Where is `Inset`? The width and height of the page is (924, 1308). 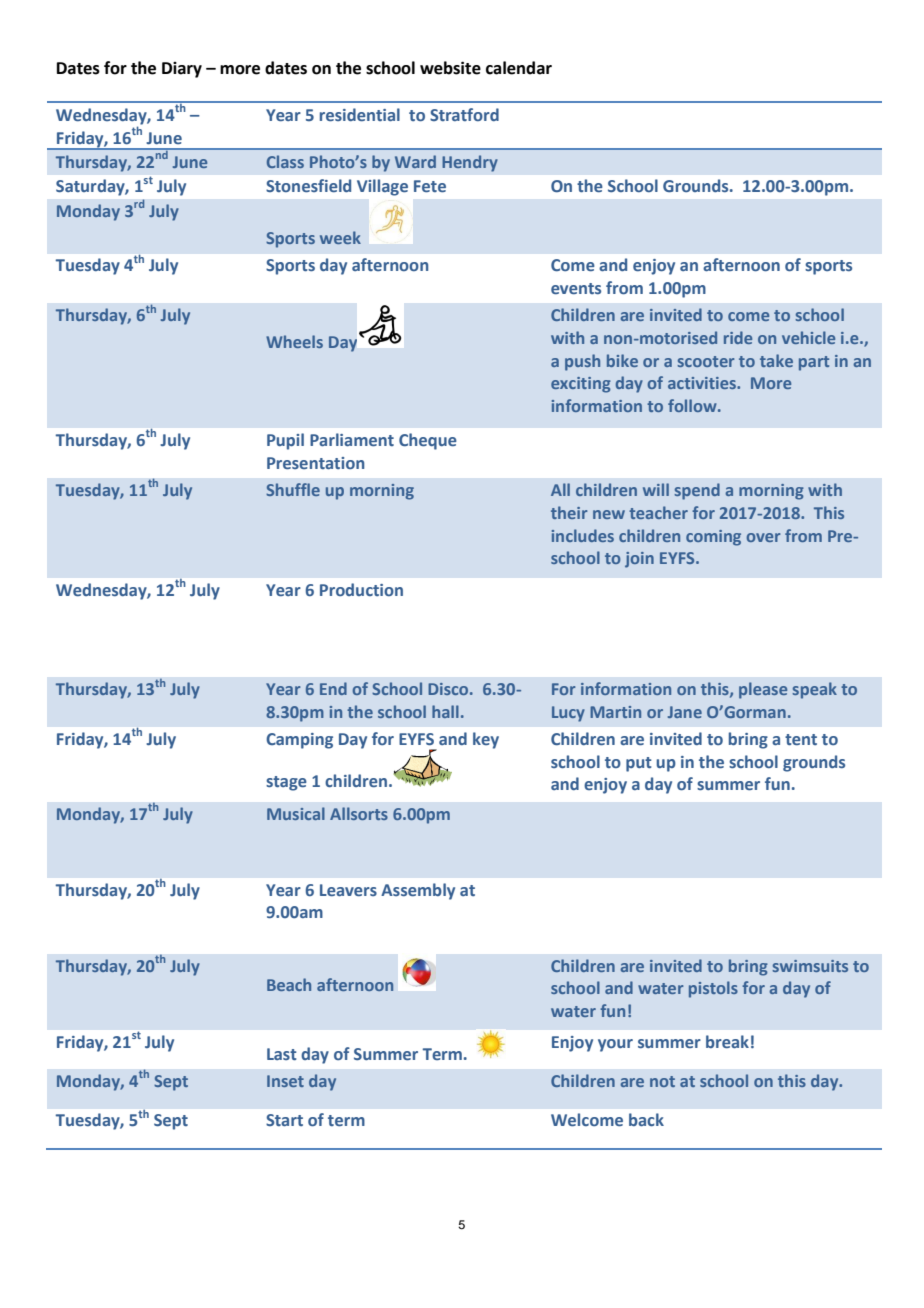 Inset is located at coordinates (285, 1081).
